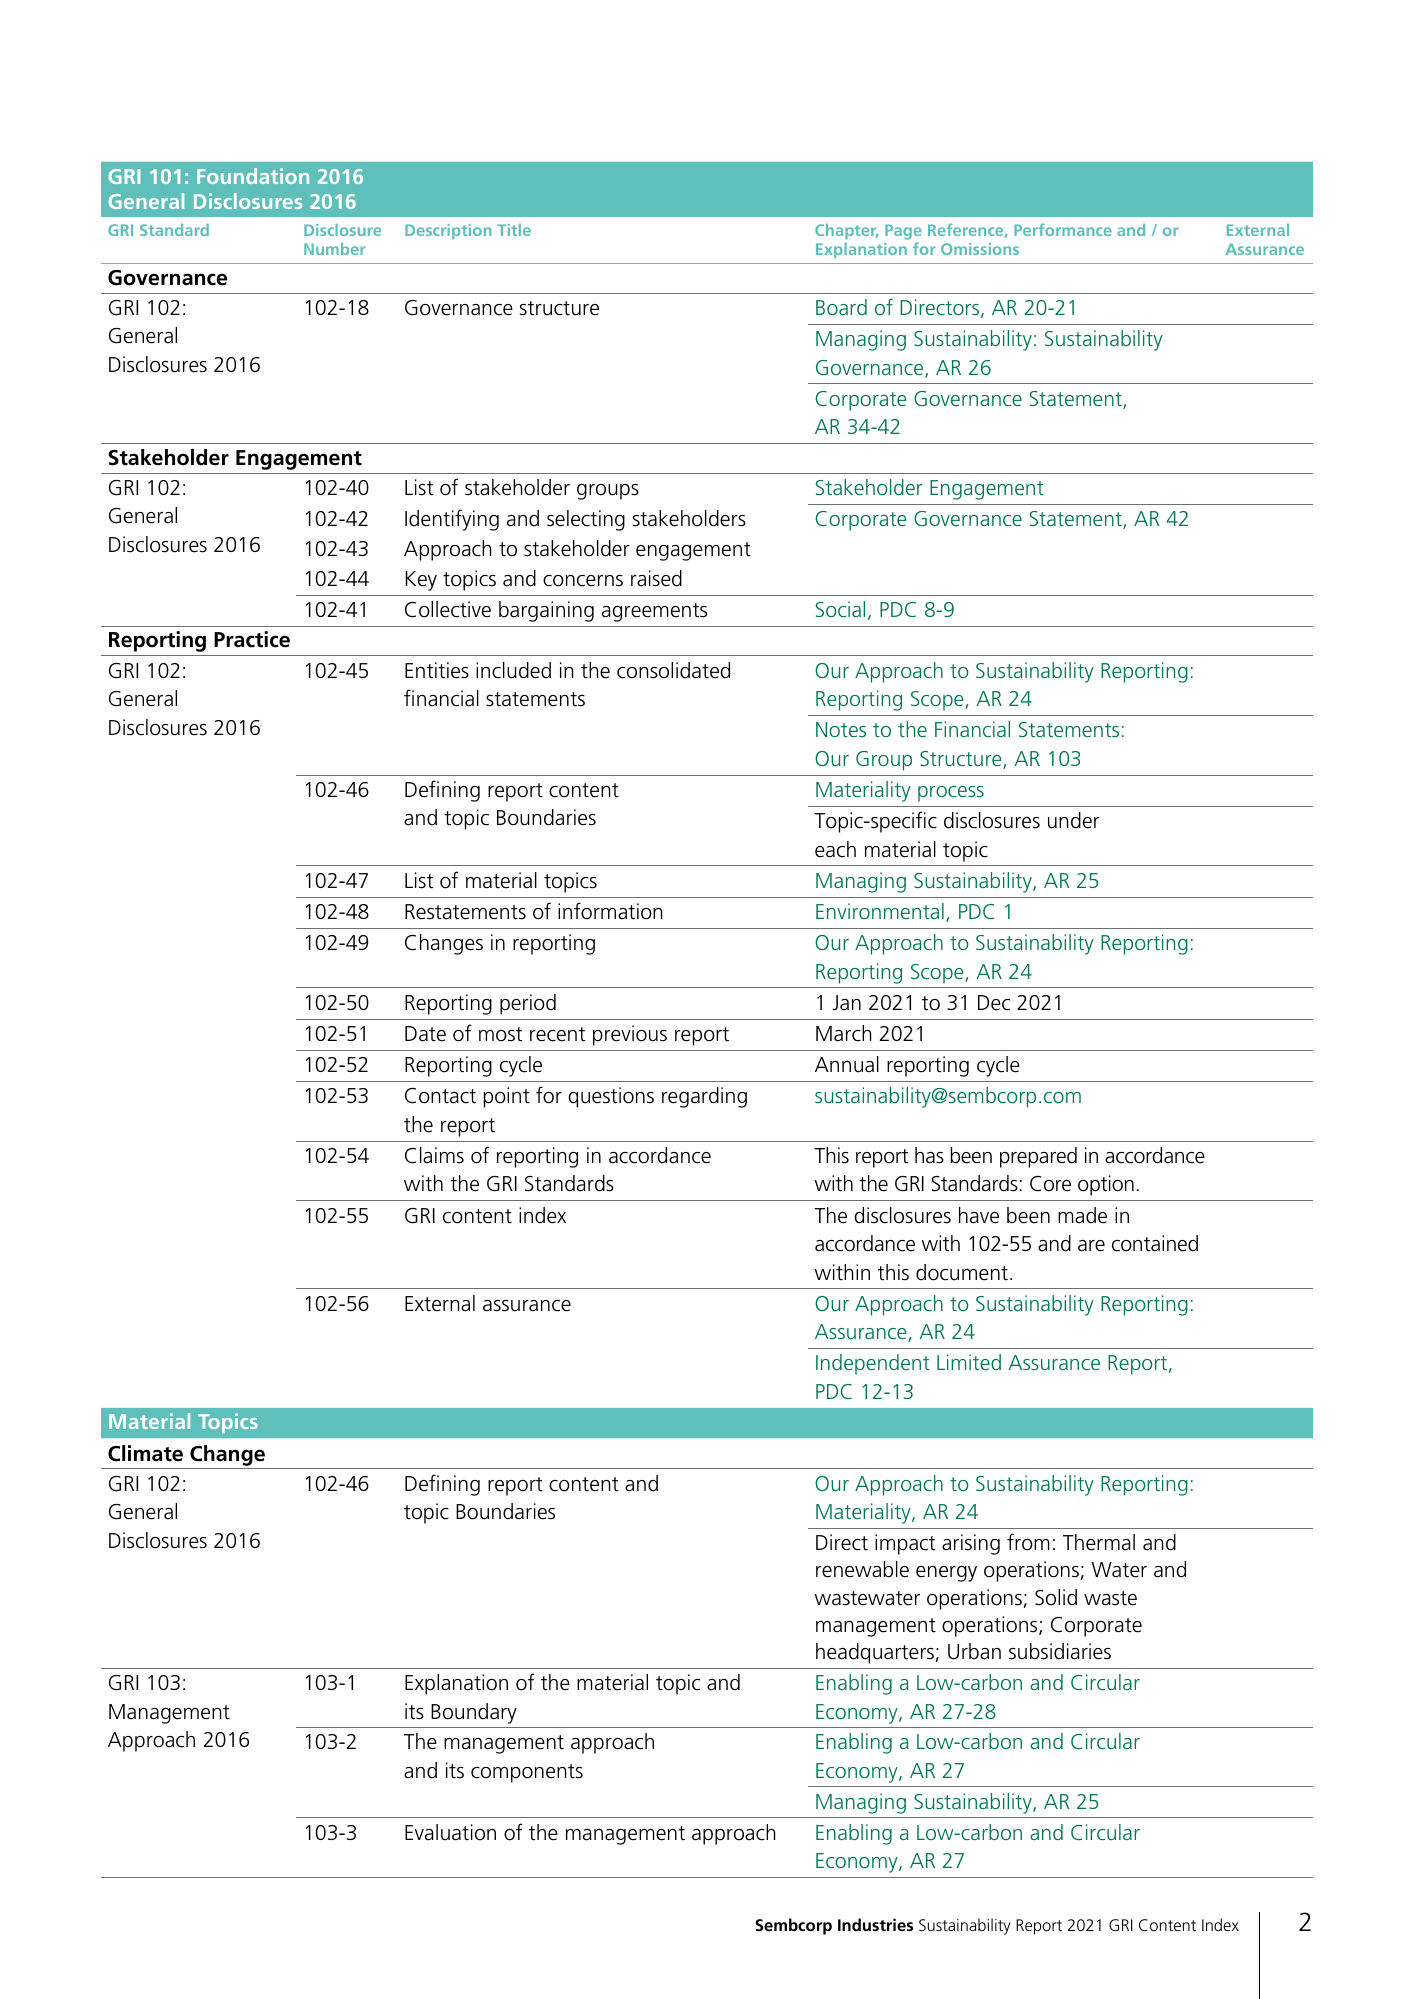  I want to click on Performance, so click(1063, 229).
